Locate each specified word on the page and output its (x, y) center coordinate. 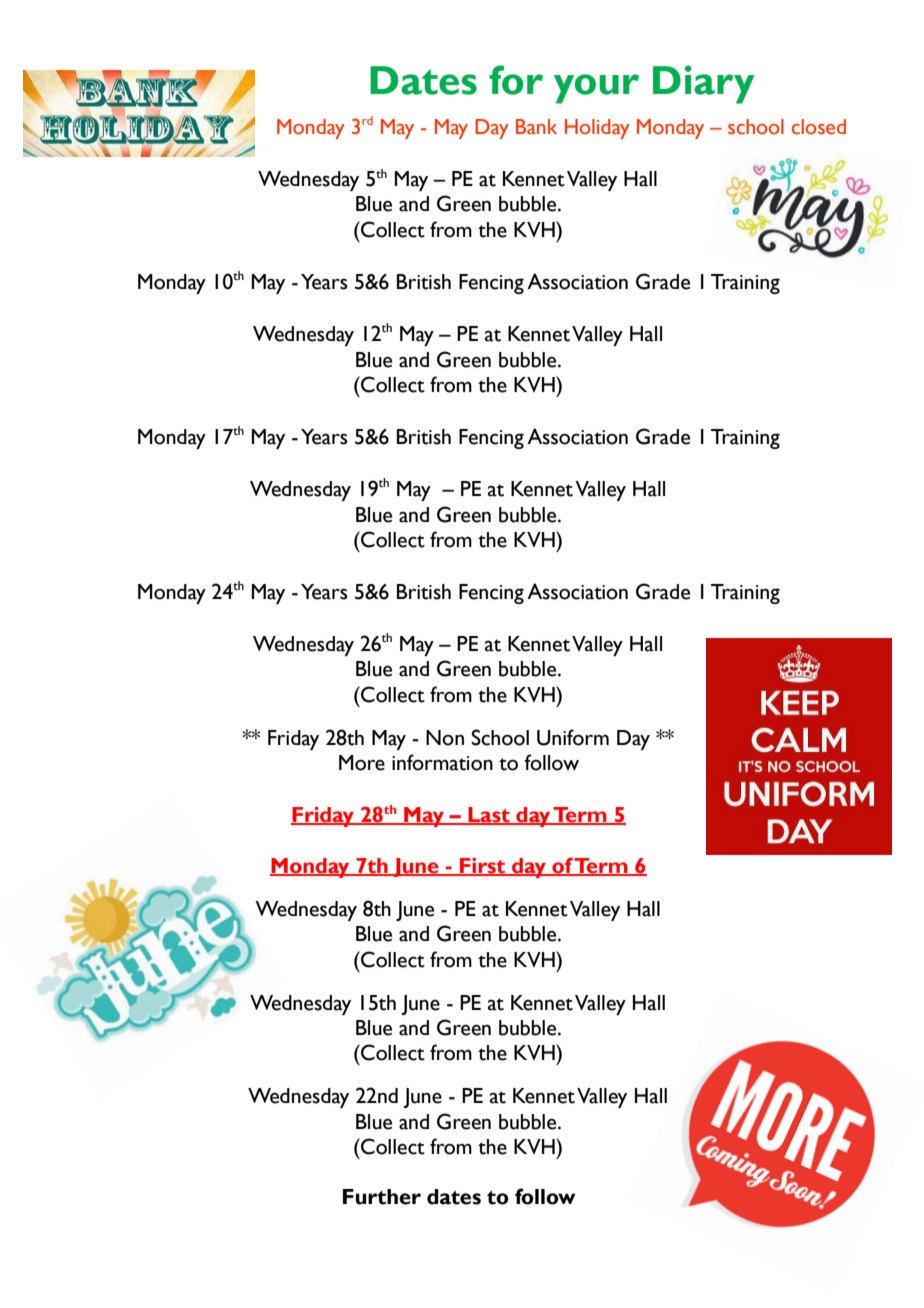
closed (819, 127)
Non (445, 738)
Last (489, 816)
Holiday (597, 129)
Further (382, 1197)
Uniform (573, 737)
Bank (536, 126)
